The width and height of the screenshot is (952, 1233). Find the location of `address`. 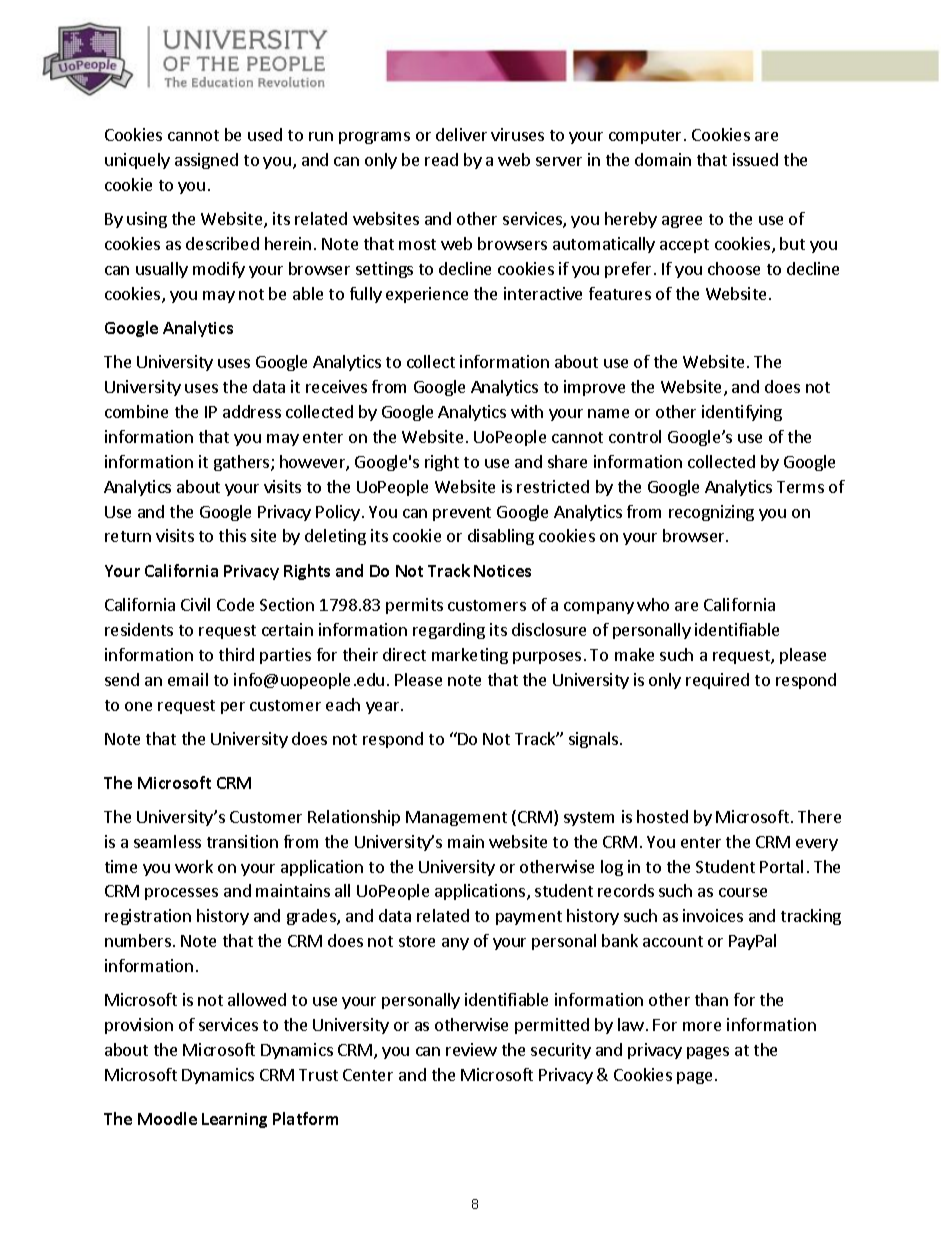

address is located at coordinates (252, 411).
